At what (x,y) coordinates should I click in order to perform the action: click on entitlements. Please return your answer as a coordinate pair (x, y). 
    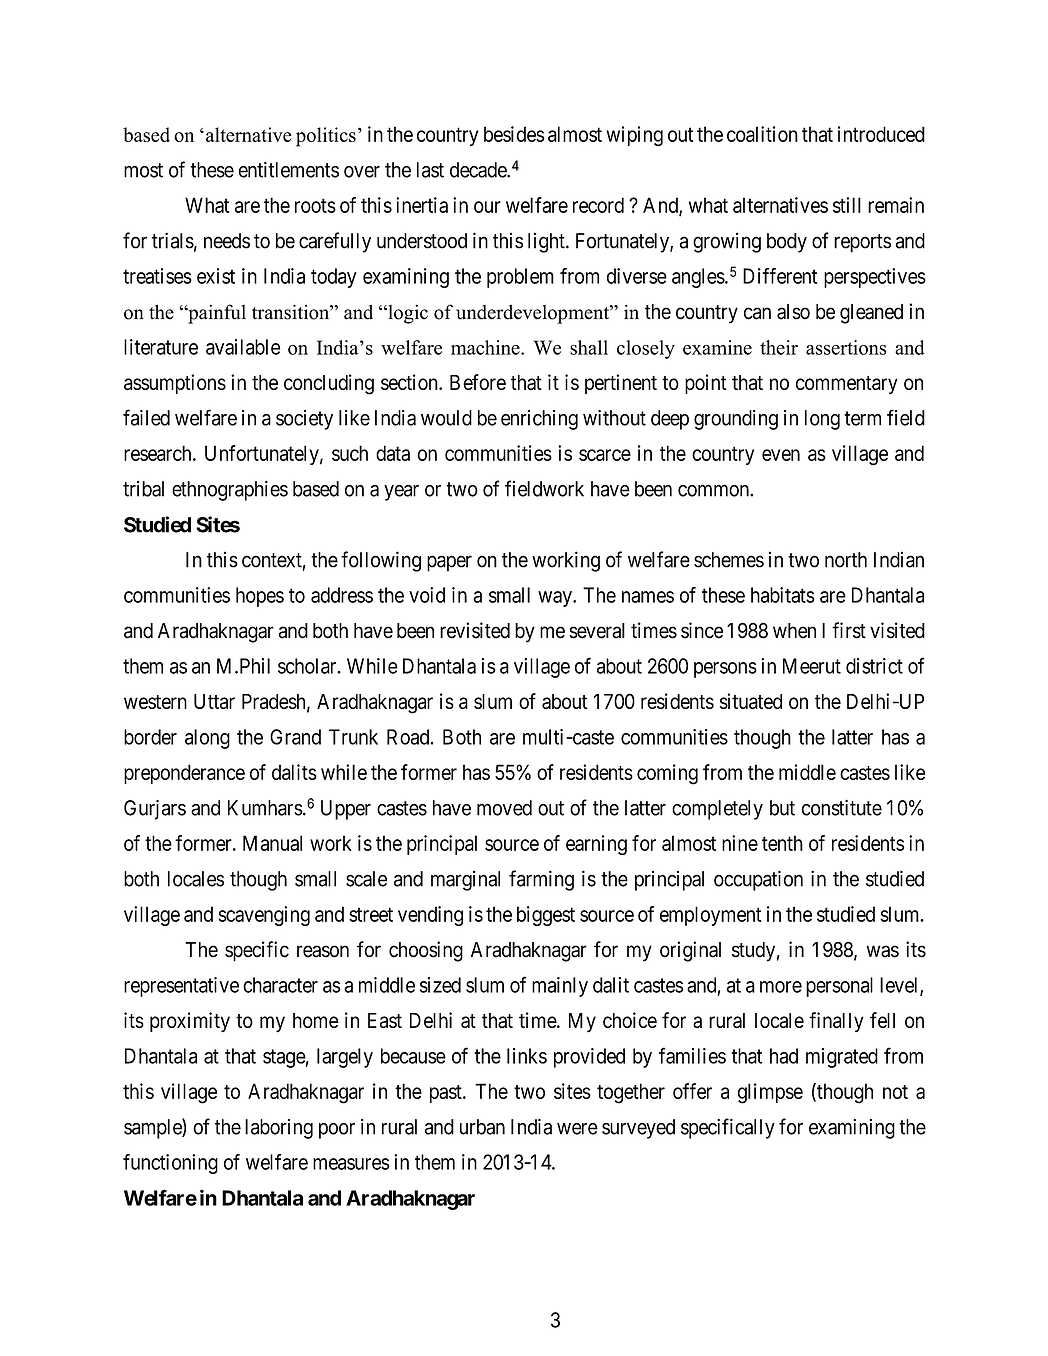
    Looking at the image, I should click on (288, 169).
